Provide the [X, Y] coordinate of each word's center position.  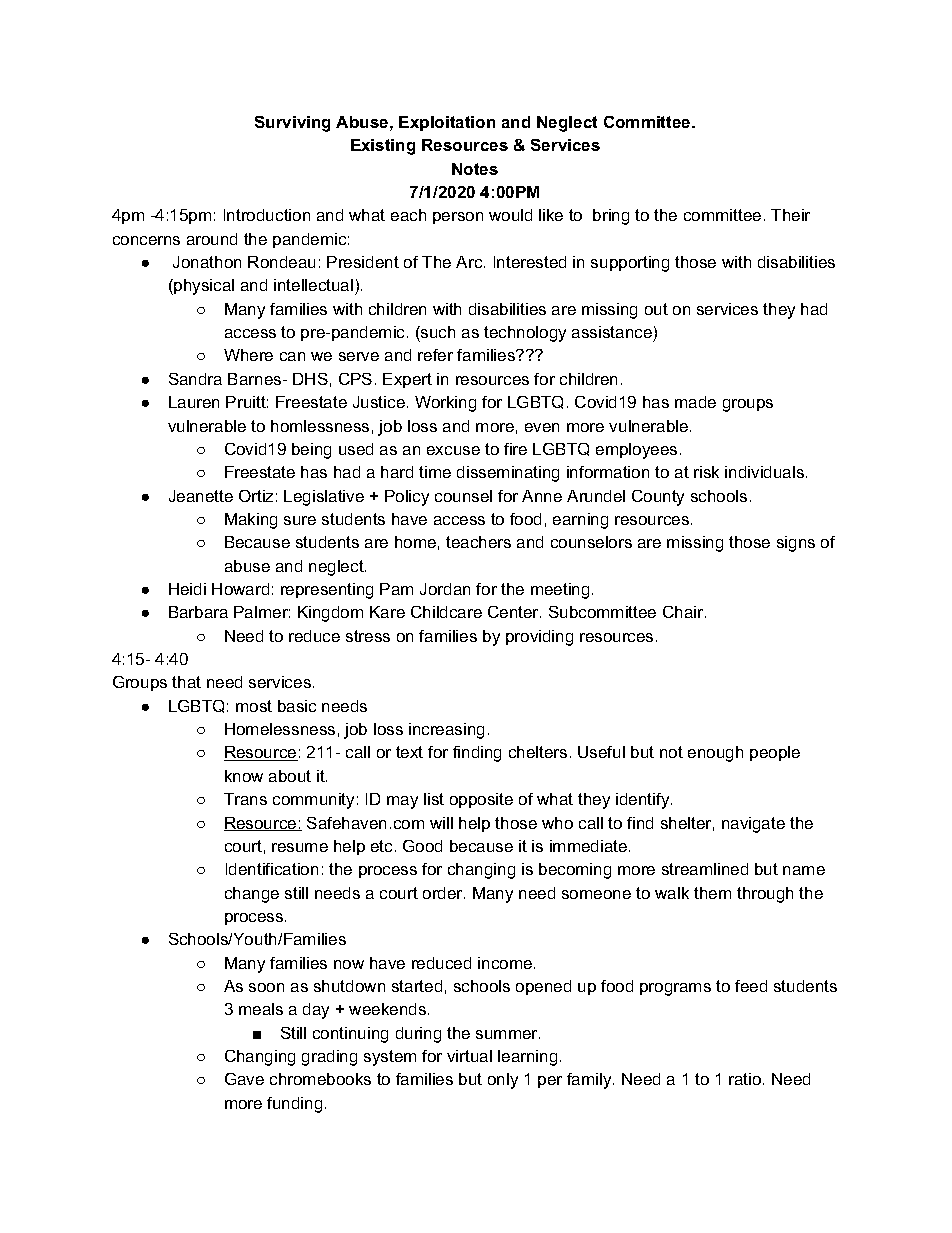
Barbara [198, 612]
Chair [684, 612]
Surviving [292, 124]
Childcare [446, 612]
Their [790, 215]
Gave [244, 1079]
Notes [475, 169]
